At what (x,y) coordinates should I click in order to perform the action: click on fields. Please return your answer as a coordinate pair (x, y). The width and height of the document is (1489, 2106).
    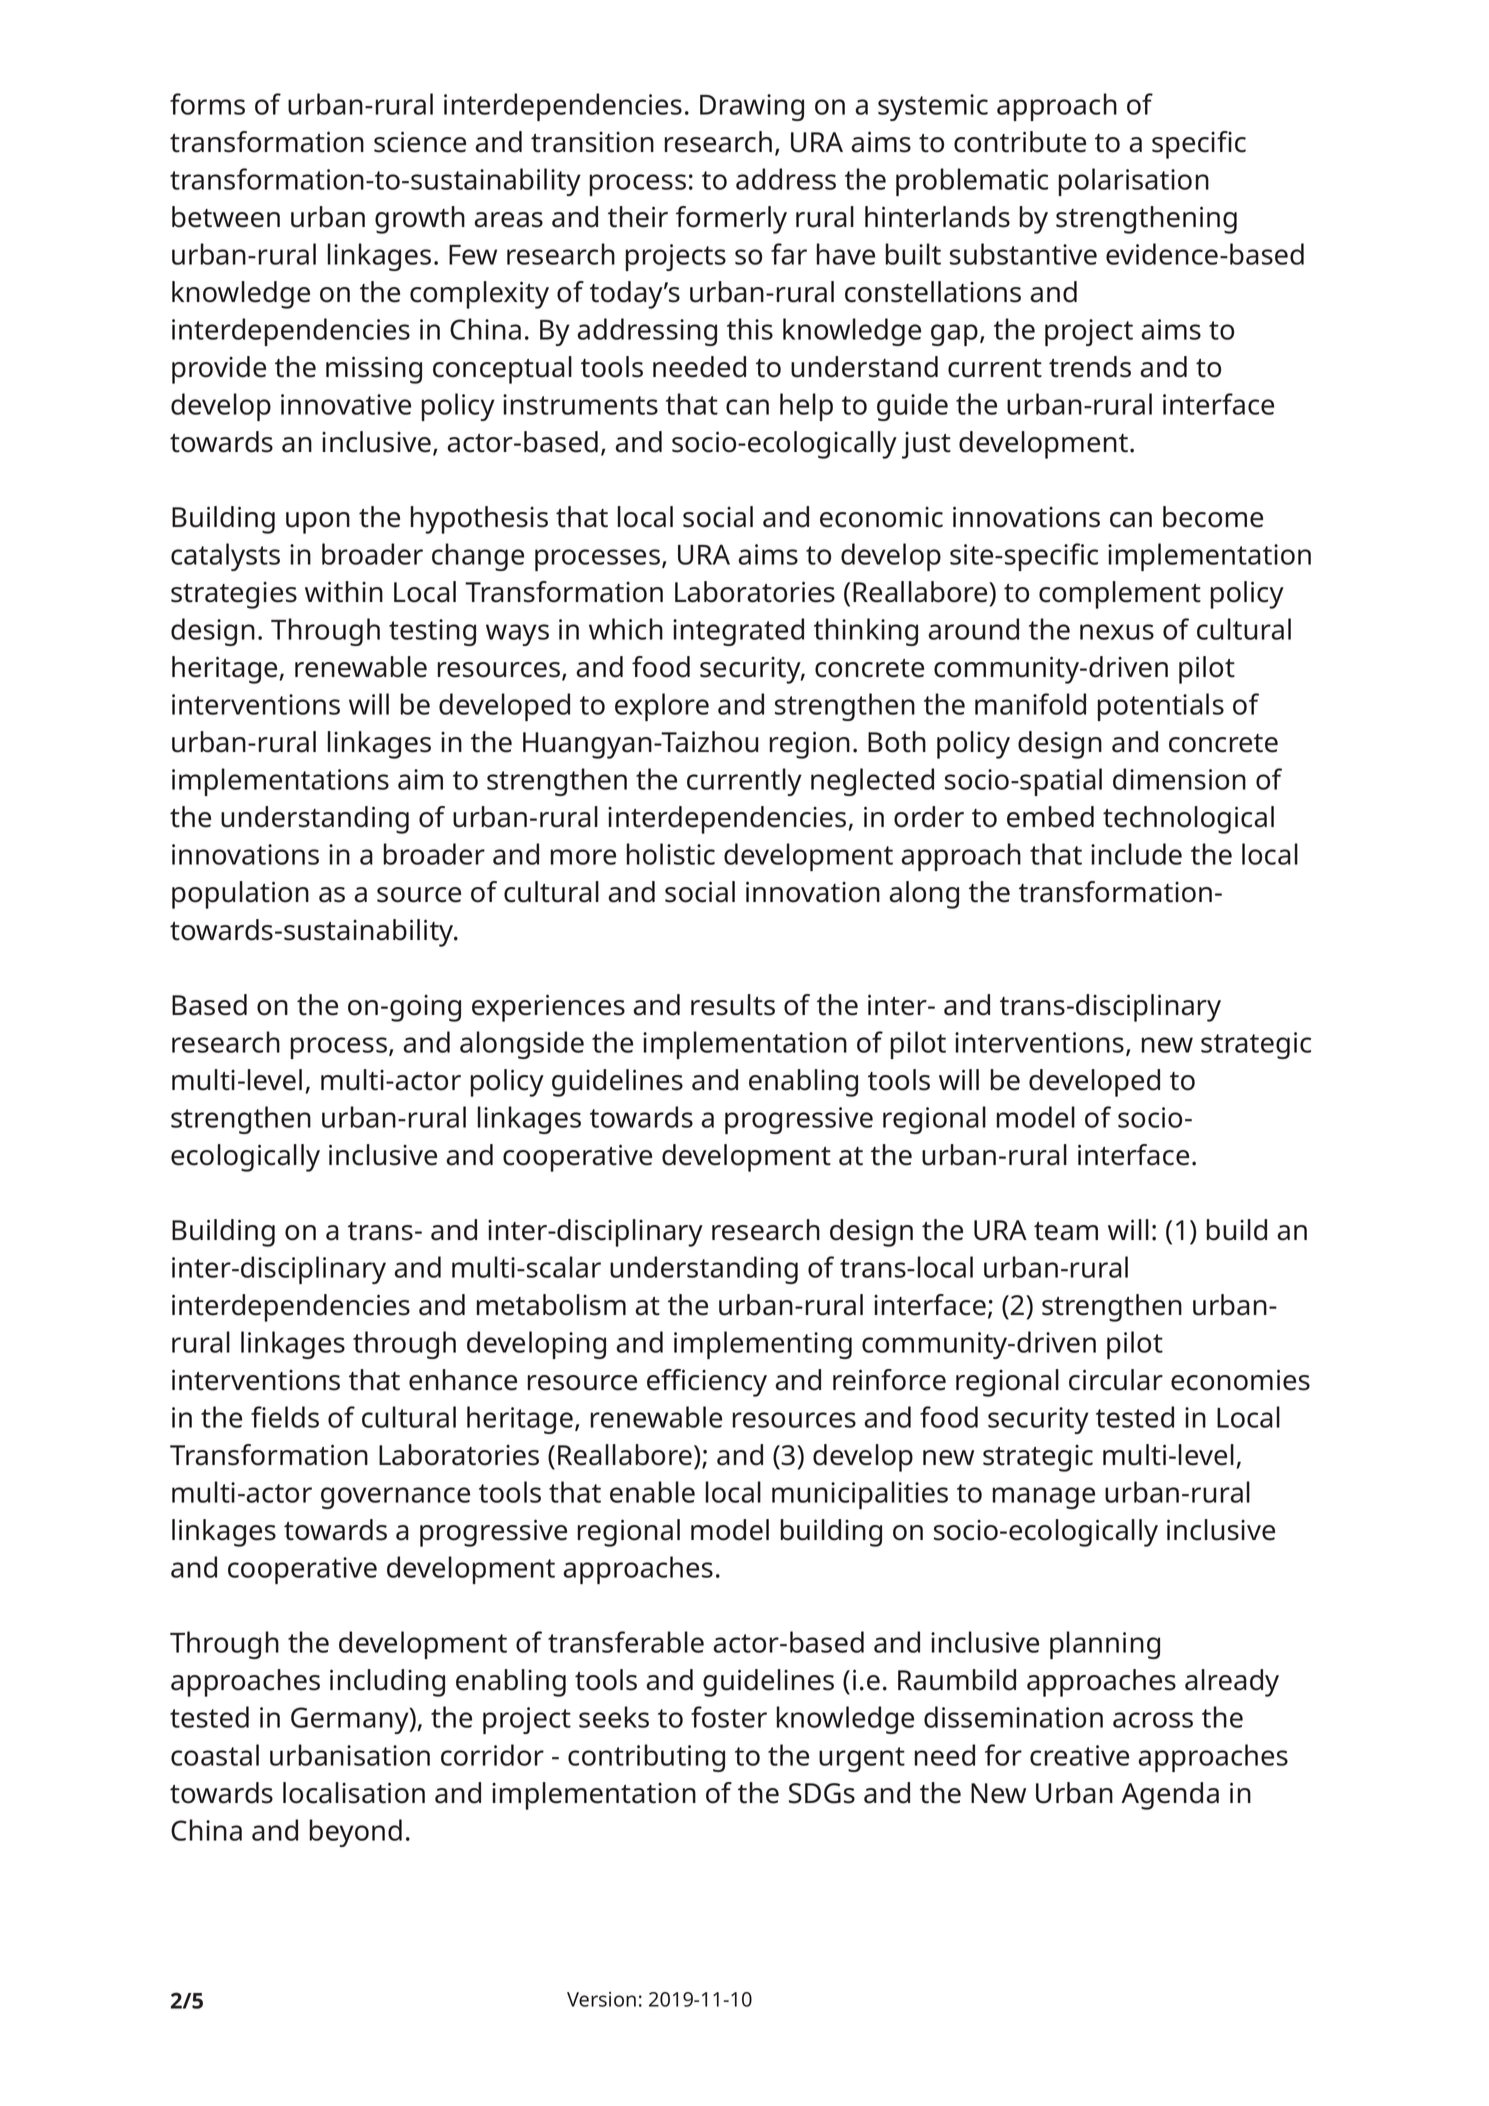
    Looking at the image, I should click on (285, 1417).
